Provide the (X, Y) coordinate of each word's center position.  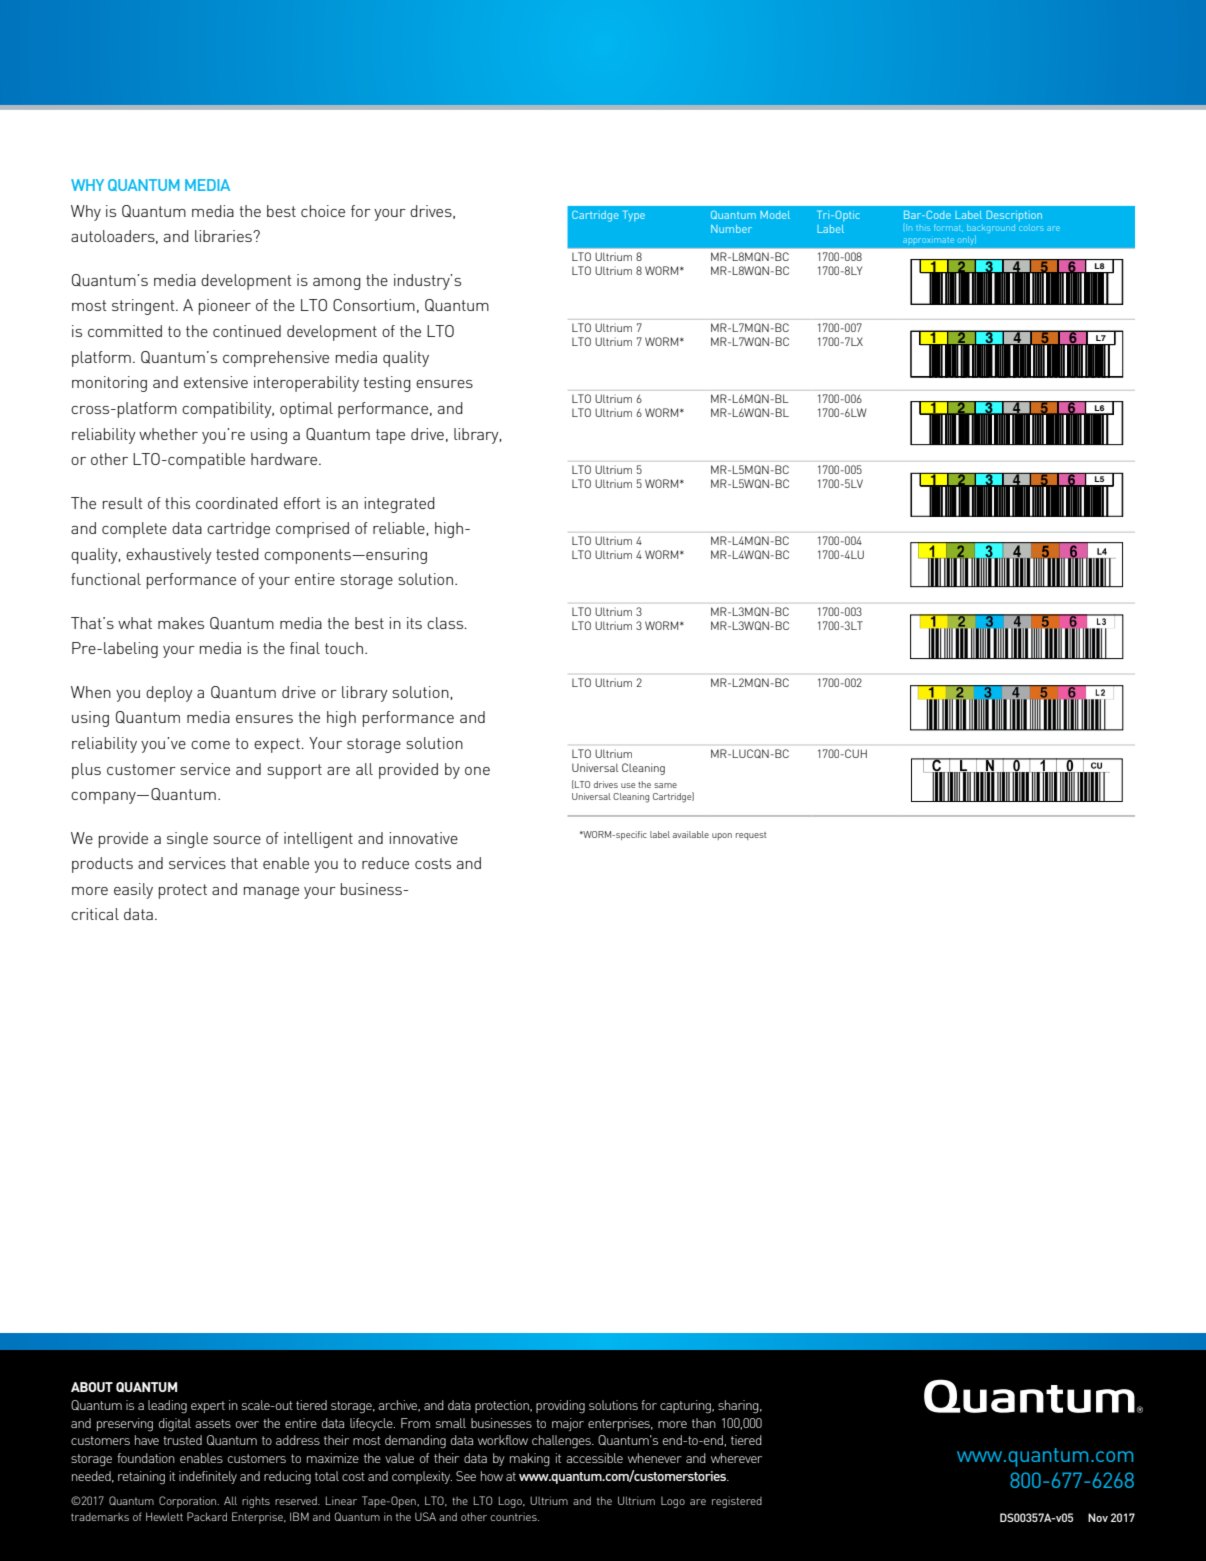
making (530, 1460)
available (691, 834)
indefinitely (208, 1477)
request (751, 836)
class (446, 623)
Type (634, 215)
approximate (929, 240)
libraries (224, 236)
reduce (385, 863)
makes (181, 623)
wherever (736, 1458)
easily (133, 891)
